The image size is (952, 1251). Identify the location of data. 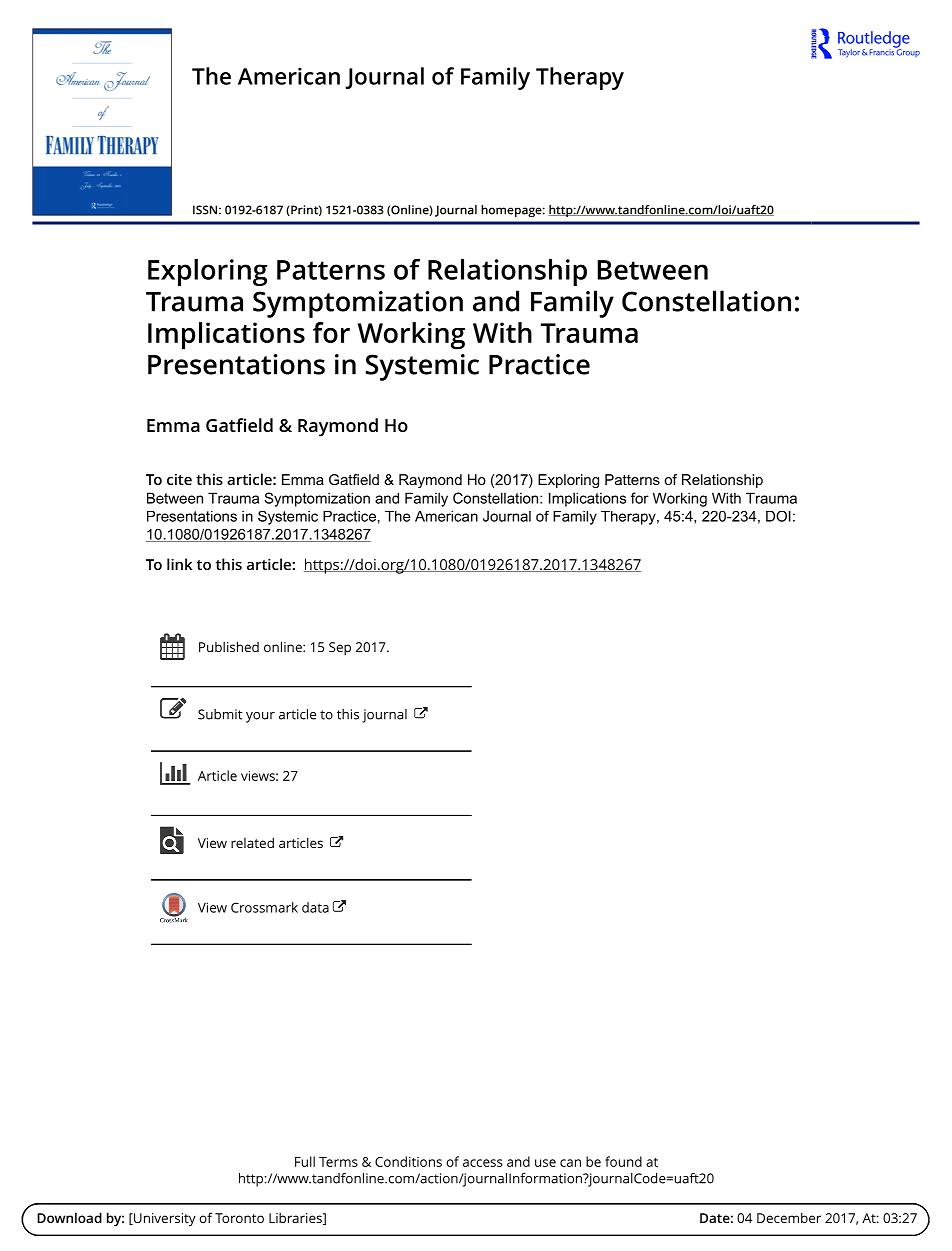
(315, 907).
